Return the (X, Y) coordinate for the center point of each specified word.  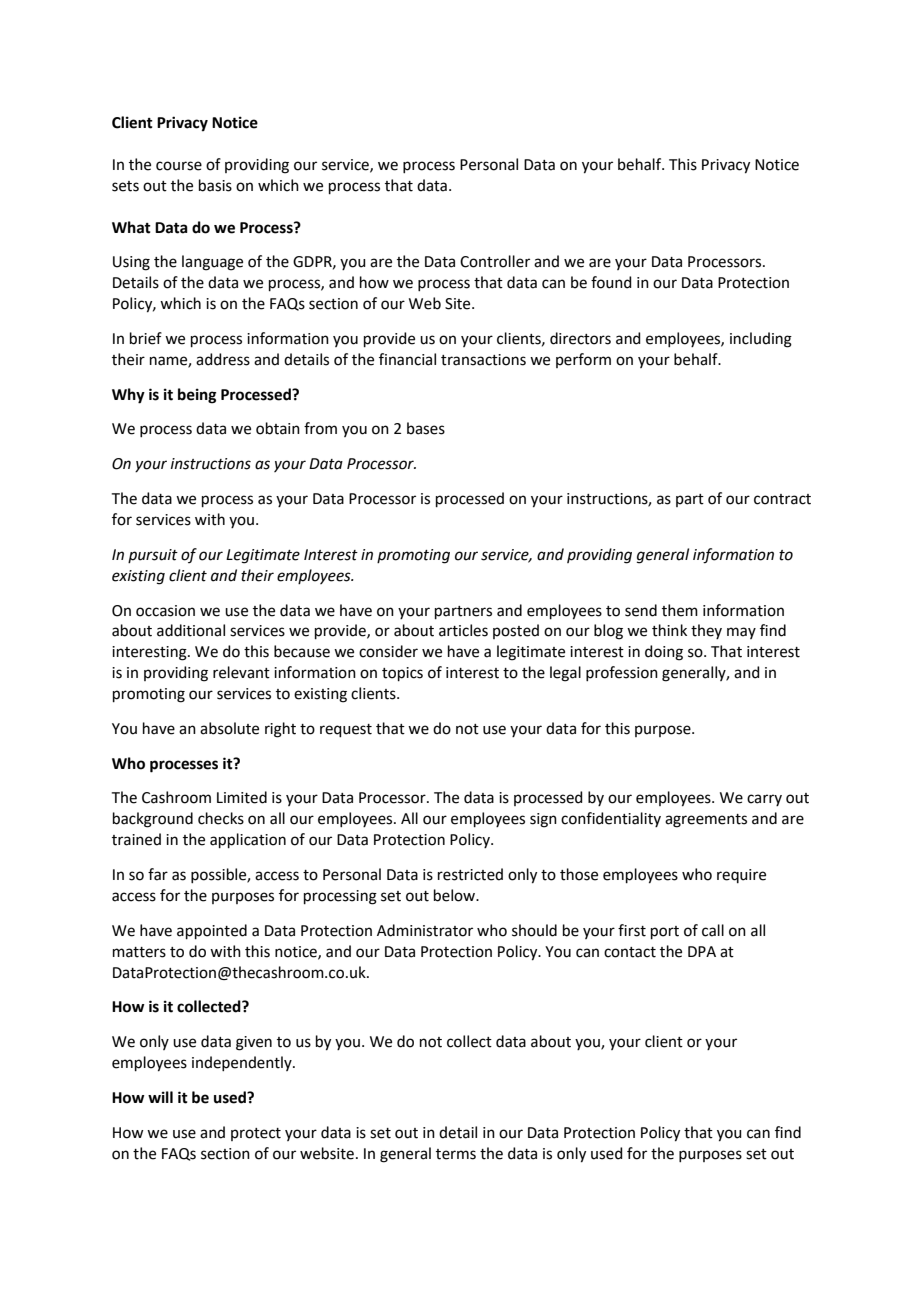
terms (456, 1154)
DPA (702, 951)
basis (215, 185)
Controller (495, 261)
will (160, 1097)
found (611, 282)
